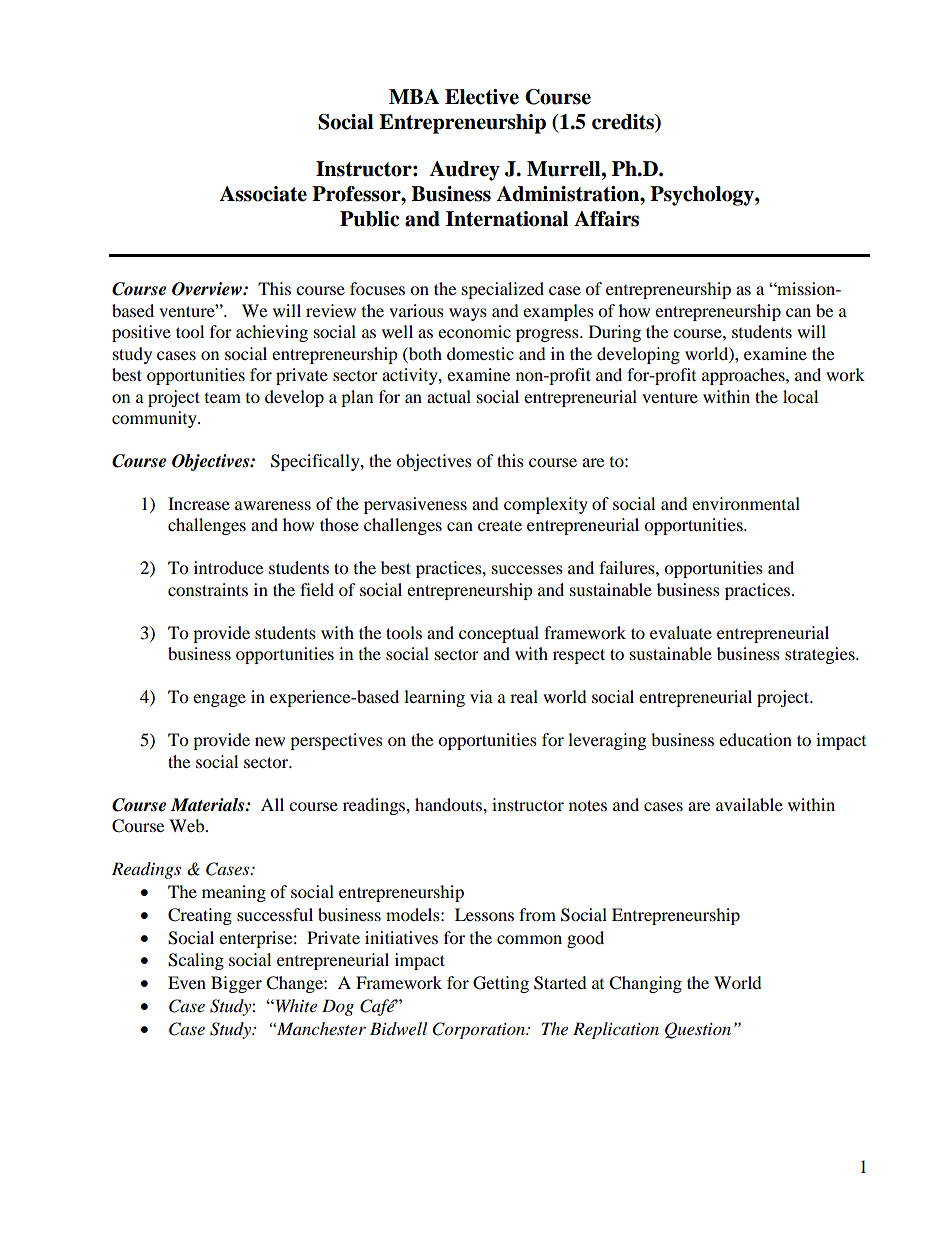  Describe the element at coordinates (527, 569) in the screenshot. I see `successes` at that location.
